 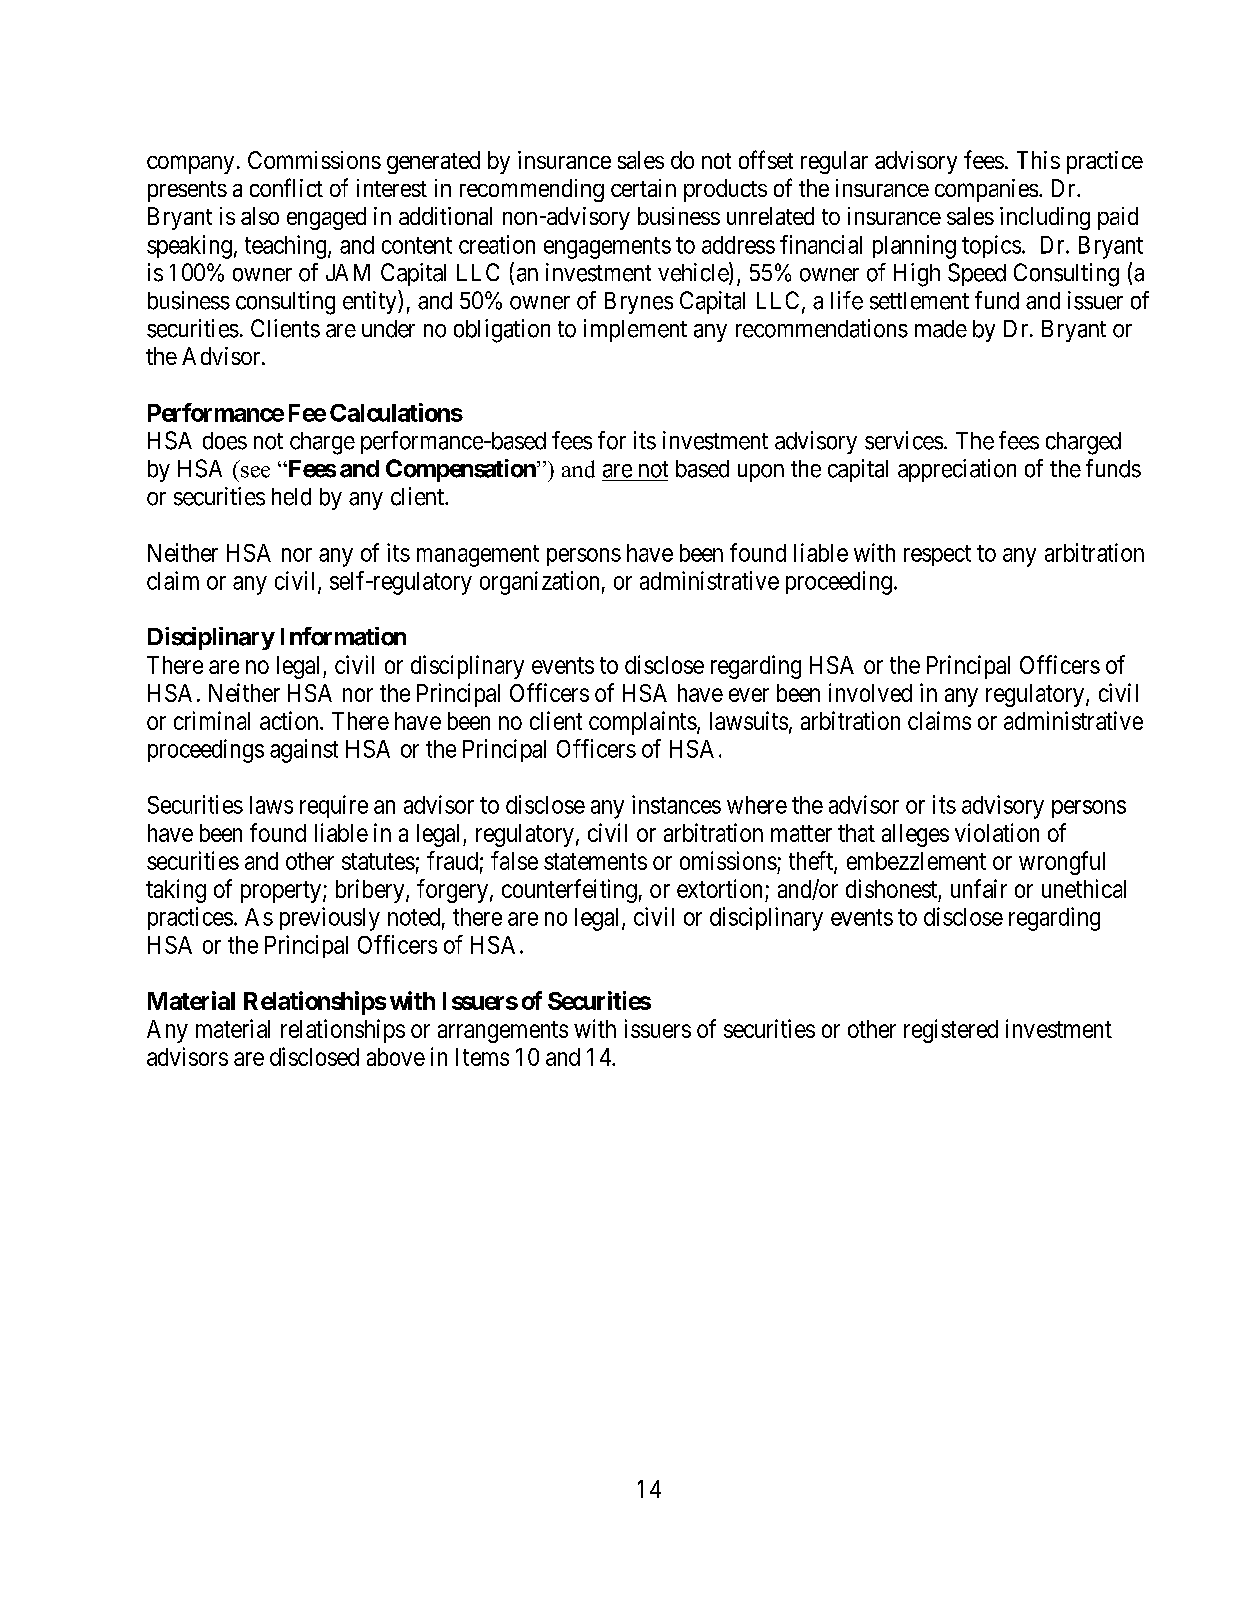 I want to click on companies, so click(x=986, y=190).
